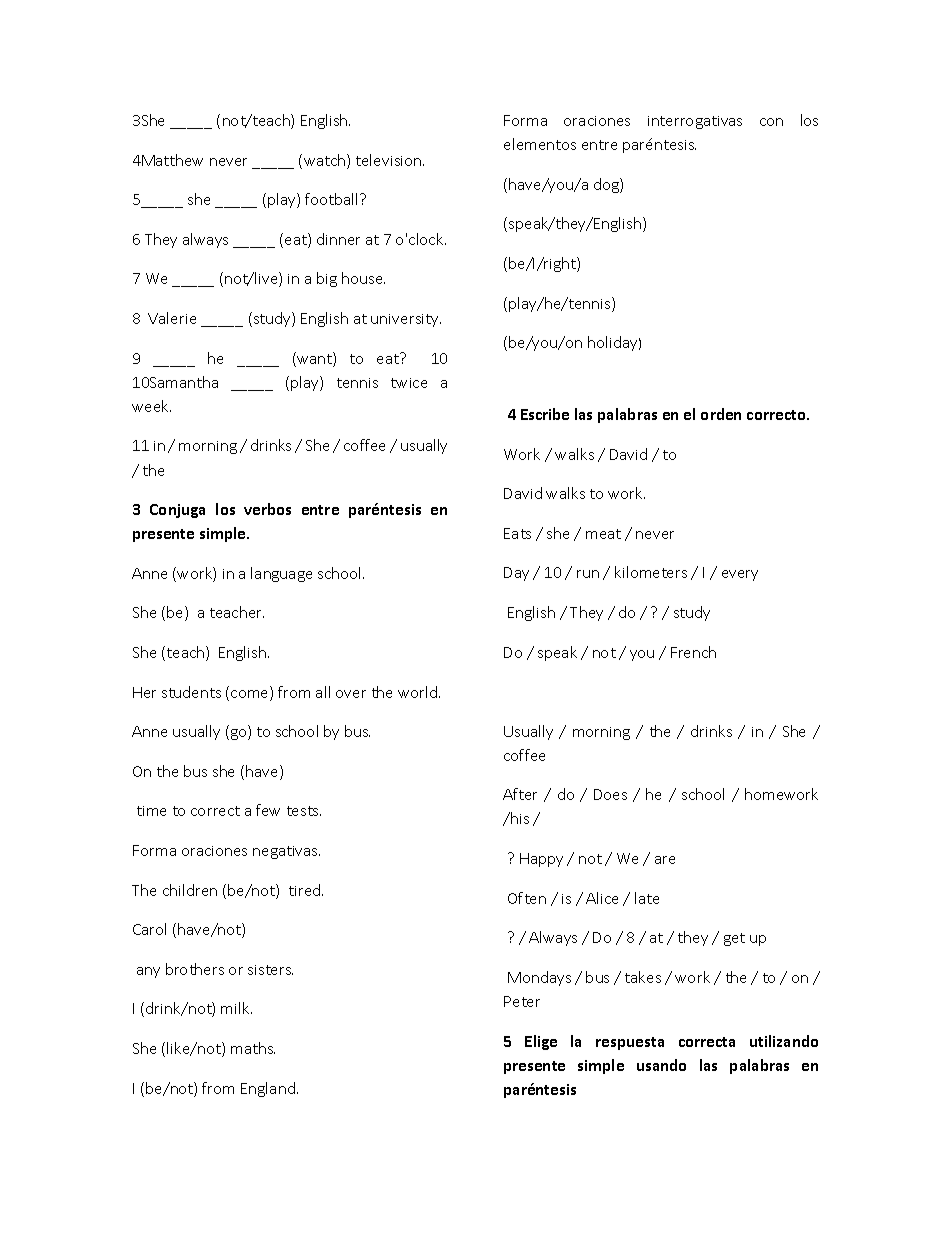 The height and width of the document is (1233, 952). What do you see at coordinates (331, 199) in the document?
I see `football` at bounding box center [331, 199].
